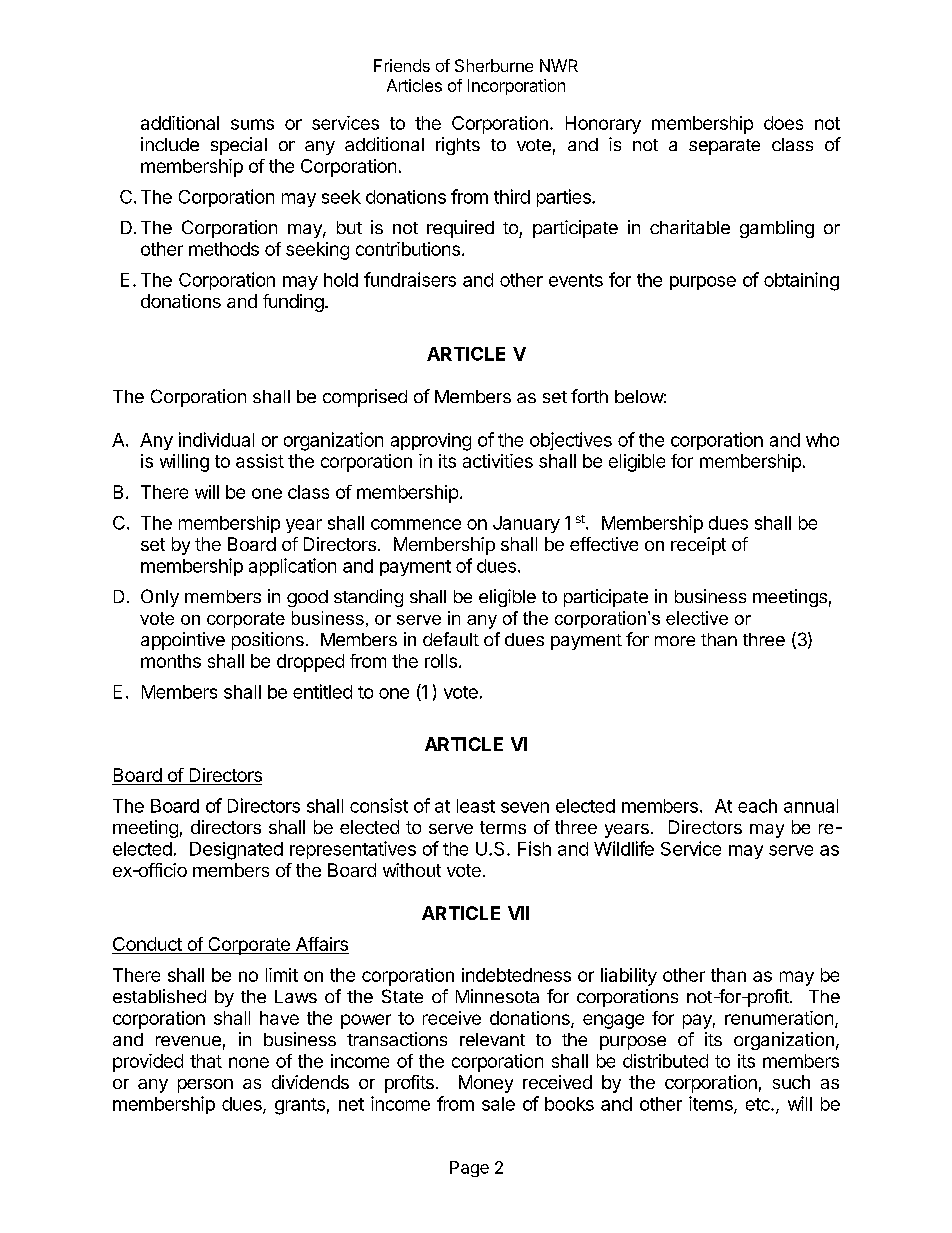  What do you see at coordinates (205, 1086) in the screenshot?
I see `person` at bounding box center [205, 1086].
